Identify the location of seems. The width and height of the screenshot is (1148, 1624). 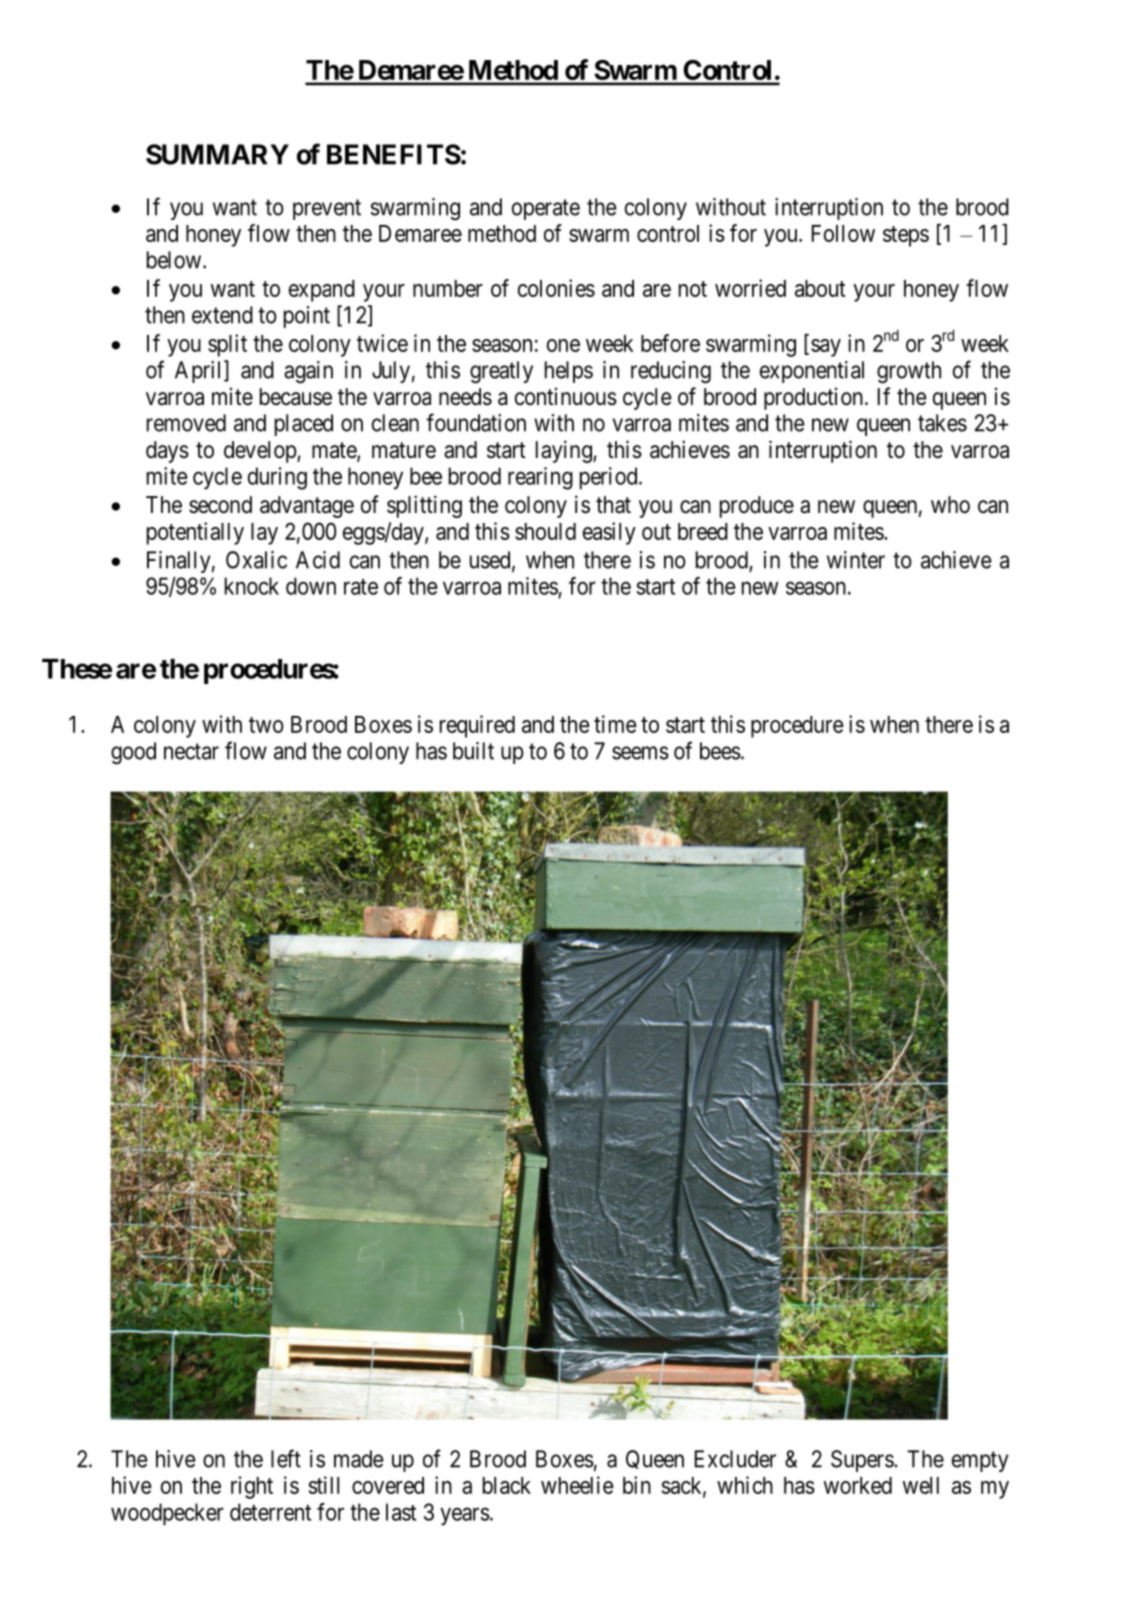
(640, 753).
